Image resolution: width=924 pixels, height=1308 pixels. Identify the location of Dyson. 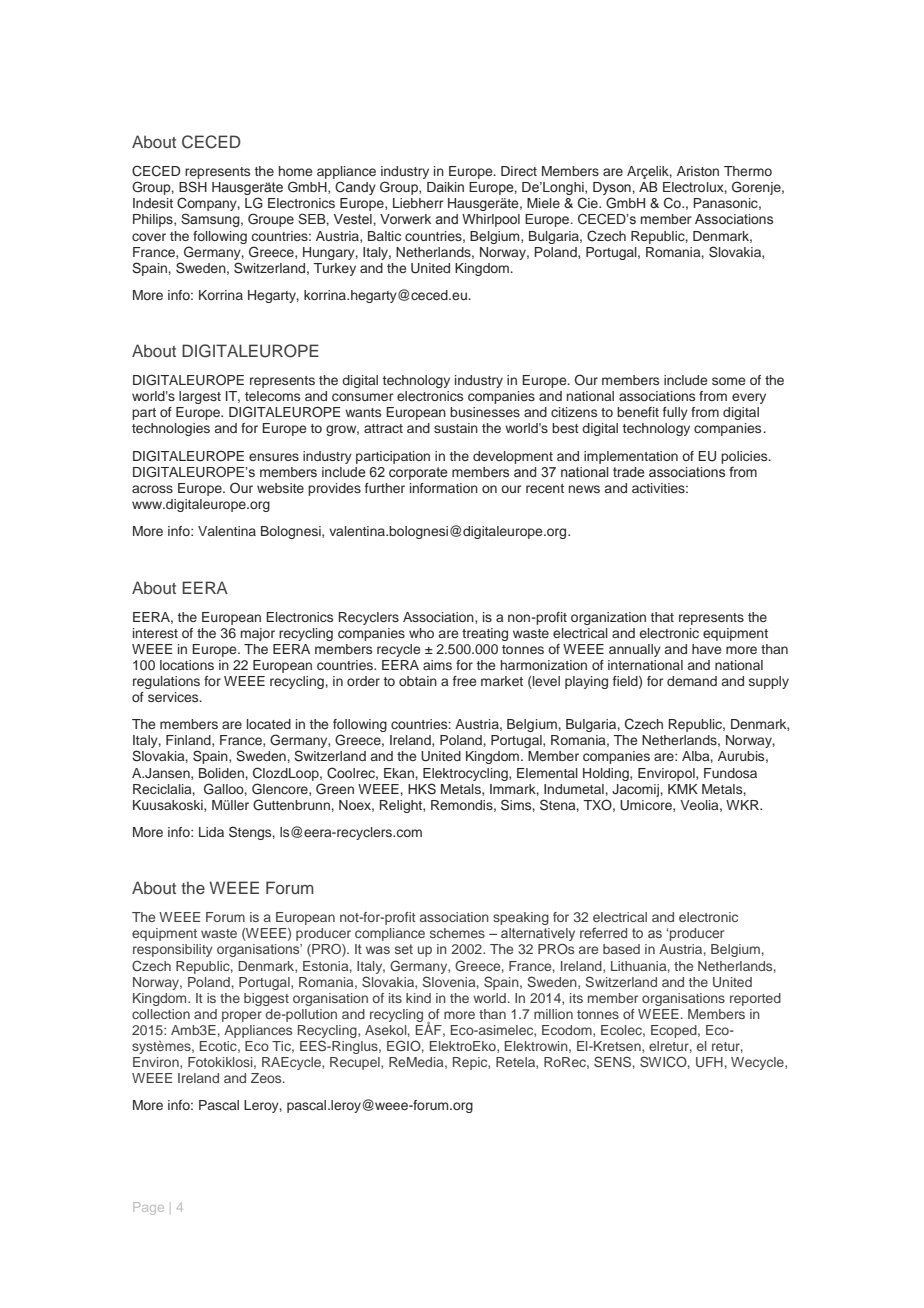
(612, 190).
